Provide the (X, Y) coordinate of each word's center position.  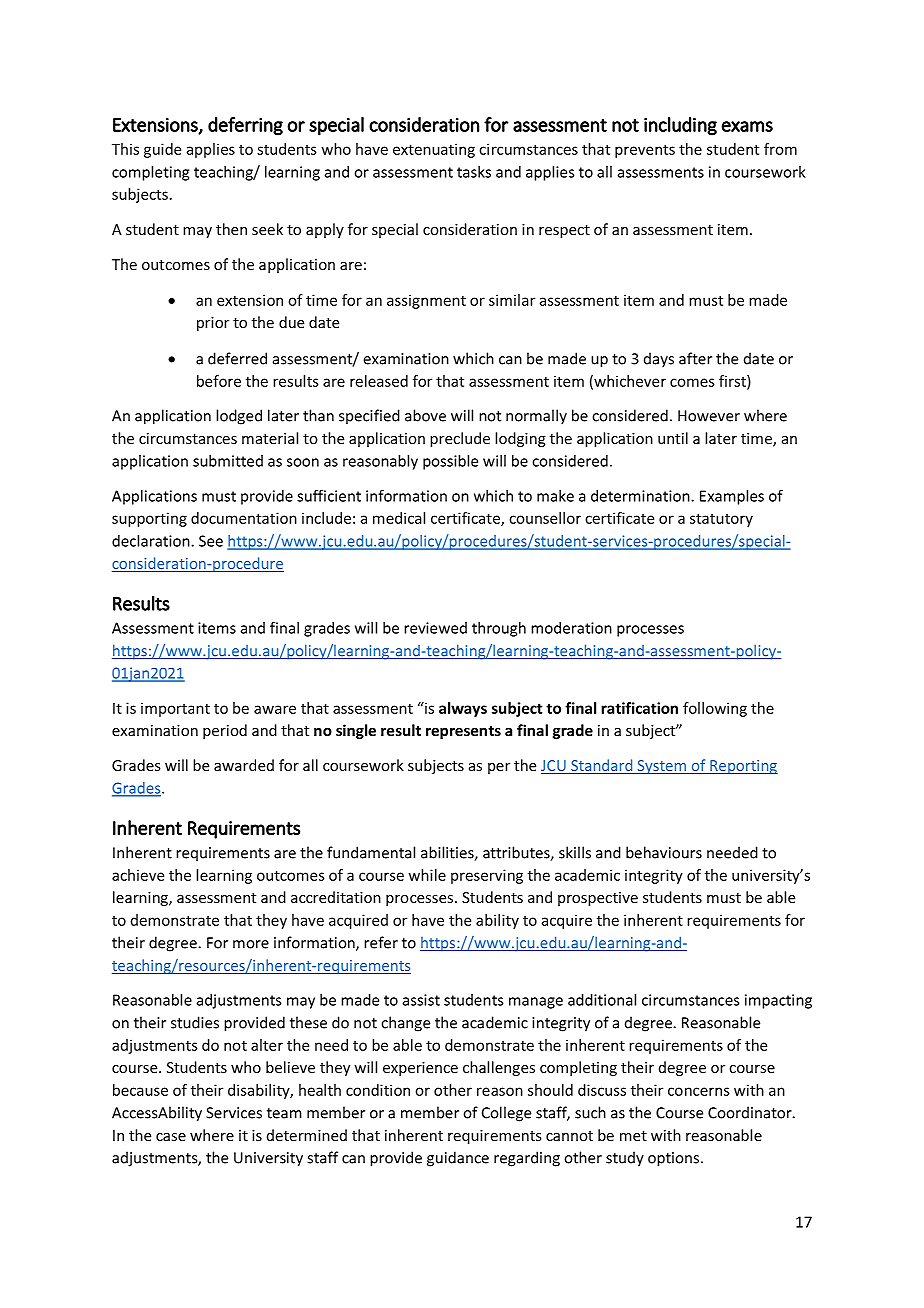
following (715, 709)
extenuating (434, 150)
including (680, 126)
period (225, 731)
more (251, 944)
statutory (721, 520)
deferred (237, 358)
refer (381, 942)
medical (399, 518)
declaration (152, 541)
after (695, 358)
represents (463, 732)
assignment (426, 301)
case (171, 1137)
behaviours (664, 852)
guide (162, 150)
